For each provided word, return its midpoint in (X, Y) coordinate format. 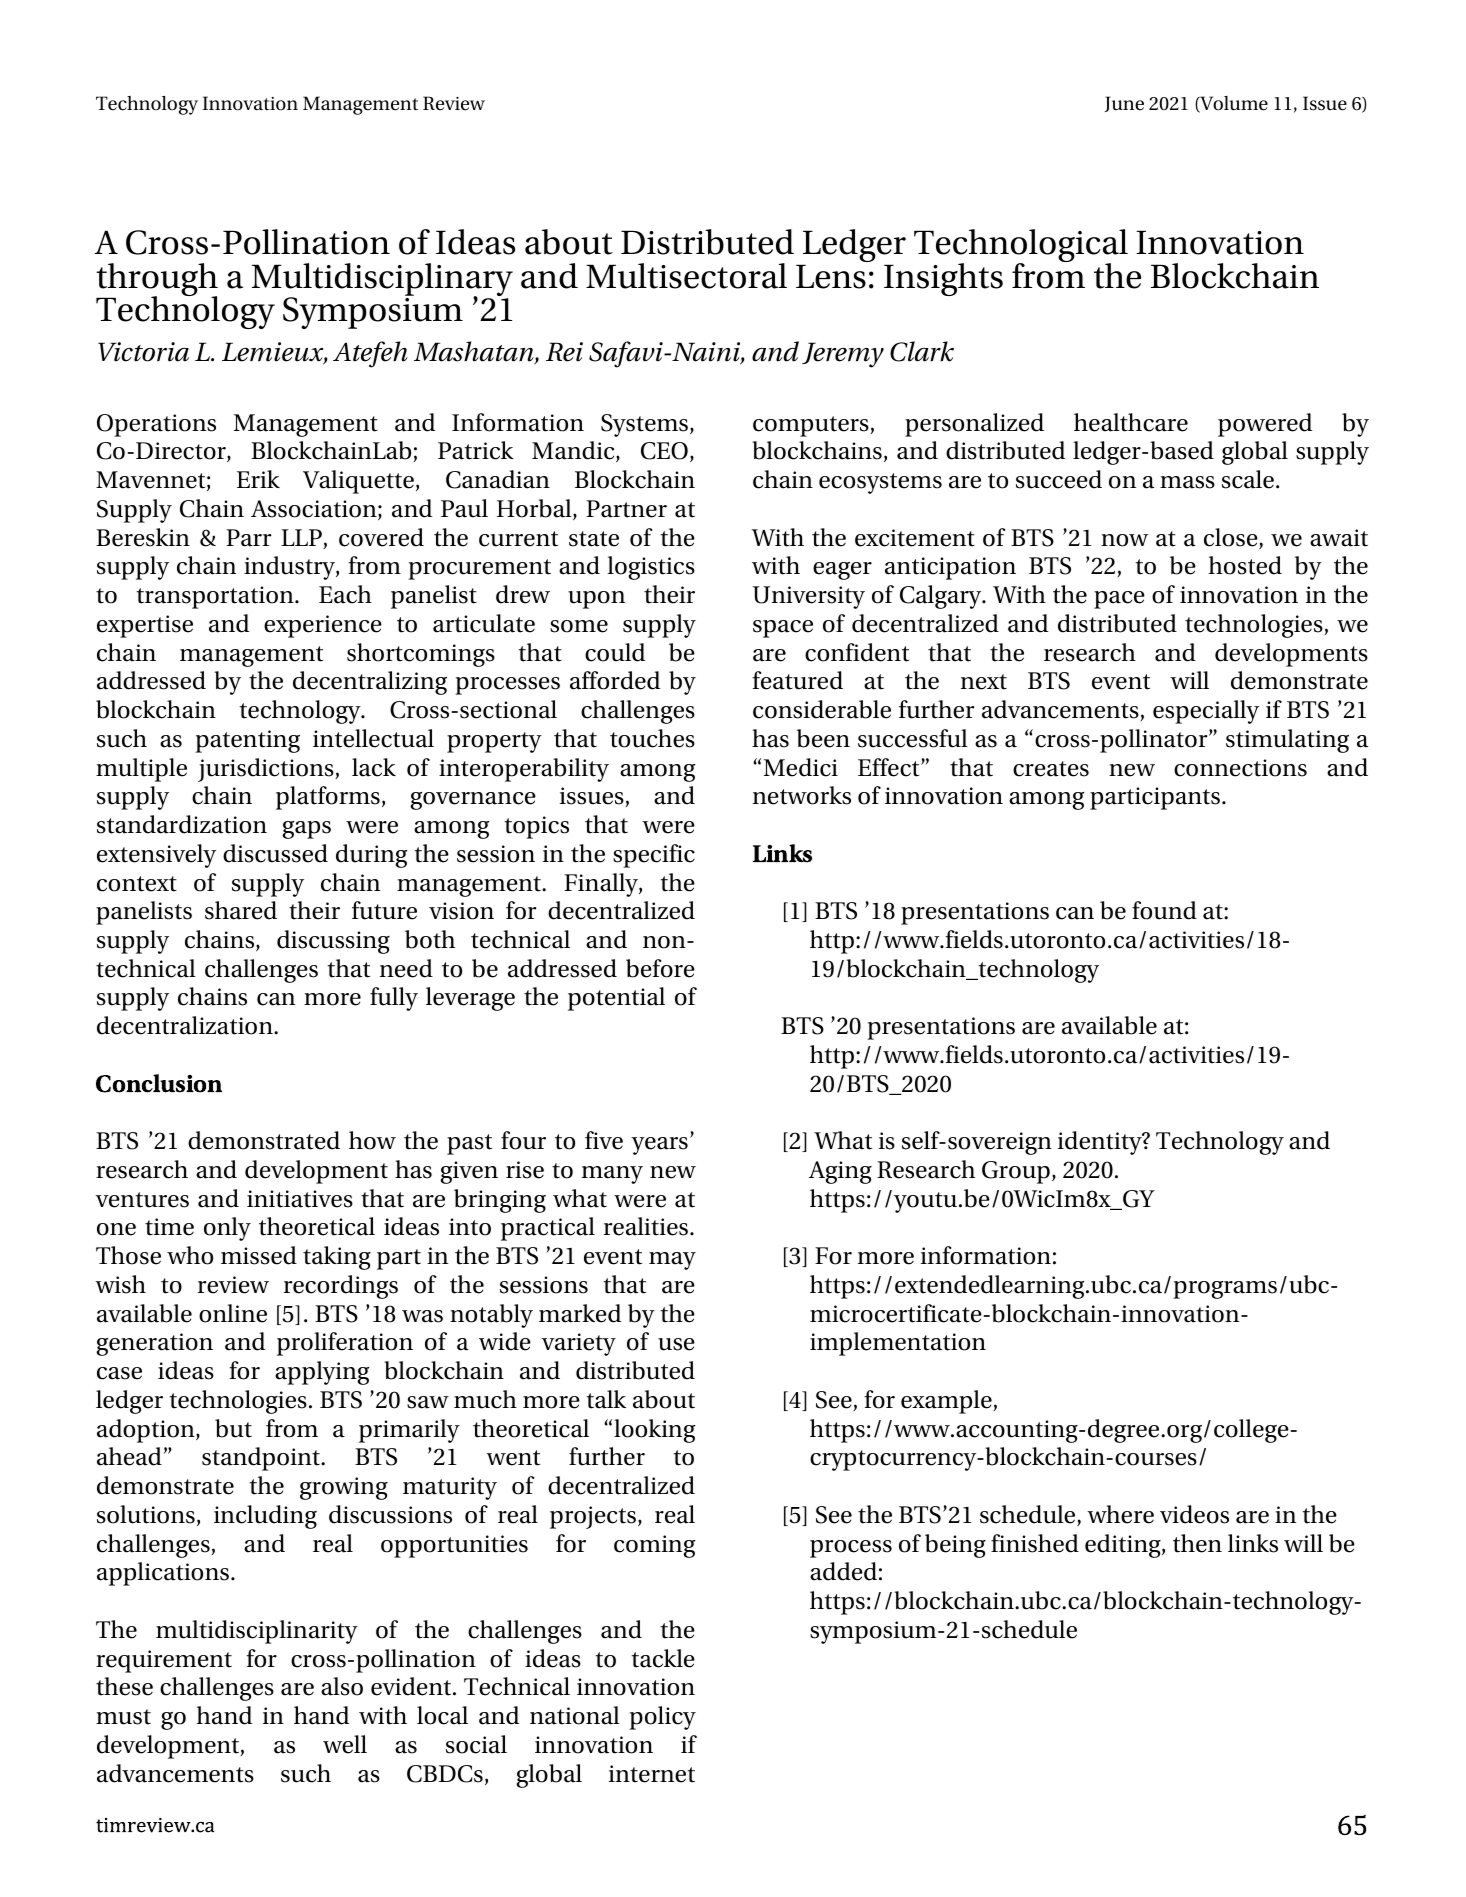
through (157, 281)
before (660, 968)
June (1124, 104)
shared (241, 910)
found (1164, 910)
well (345, 1744)
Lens (831, 276)
